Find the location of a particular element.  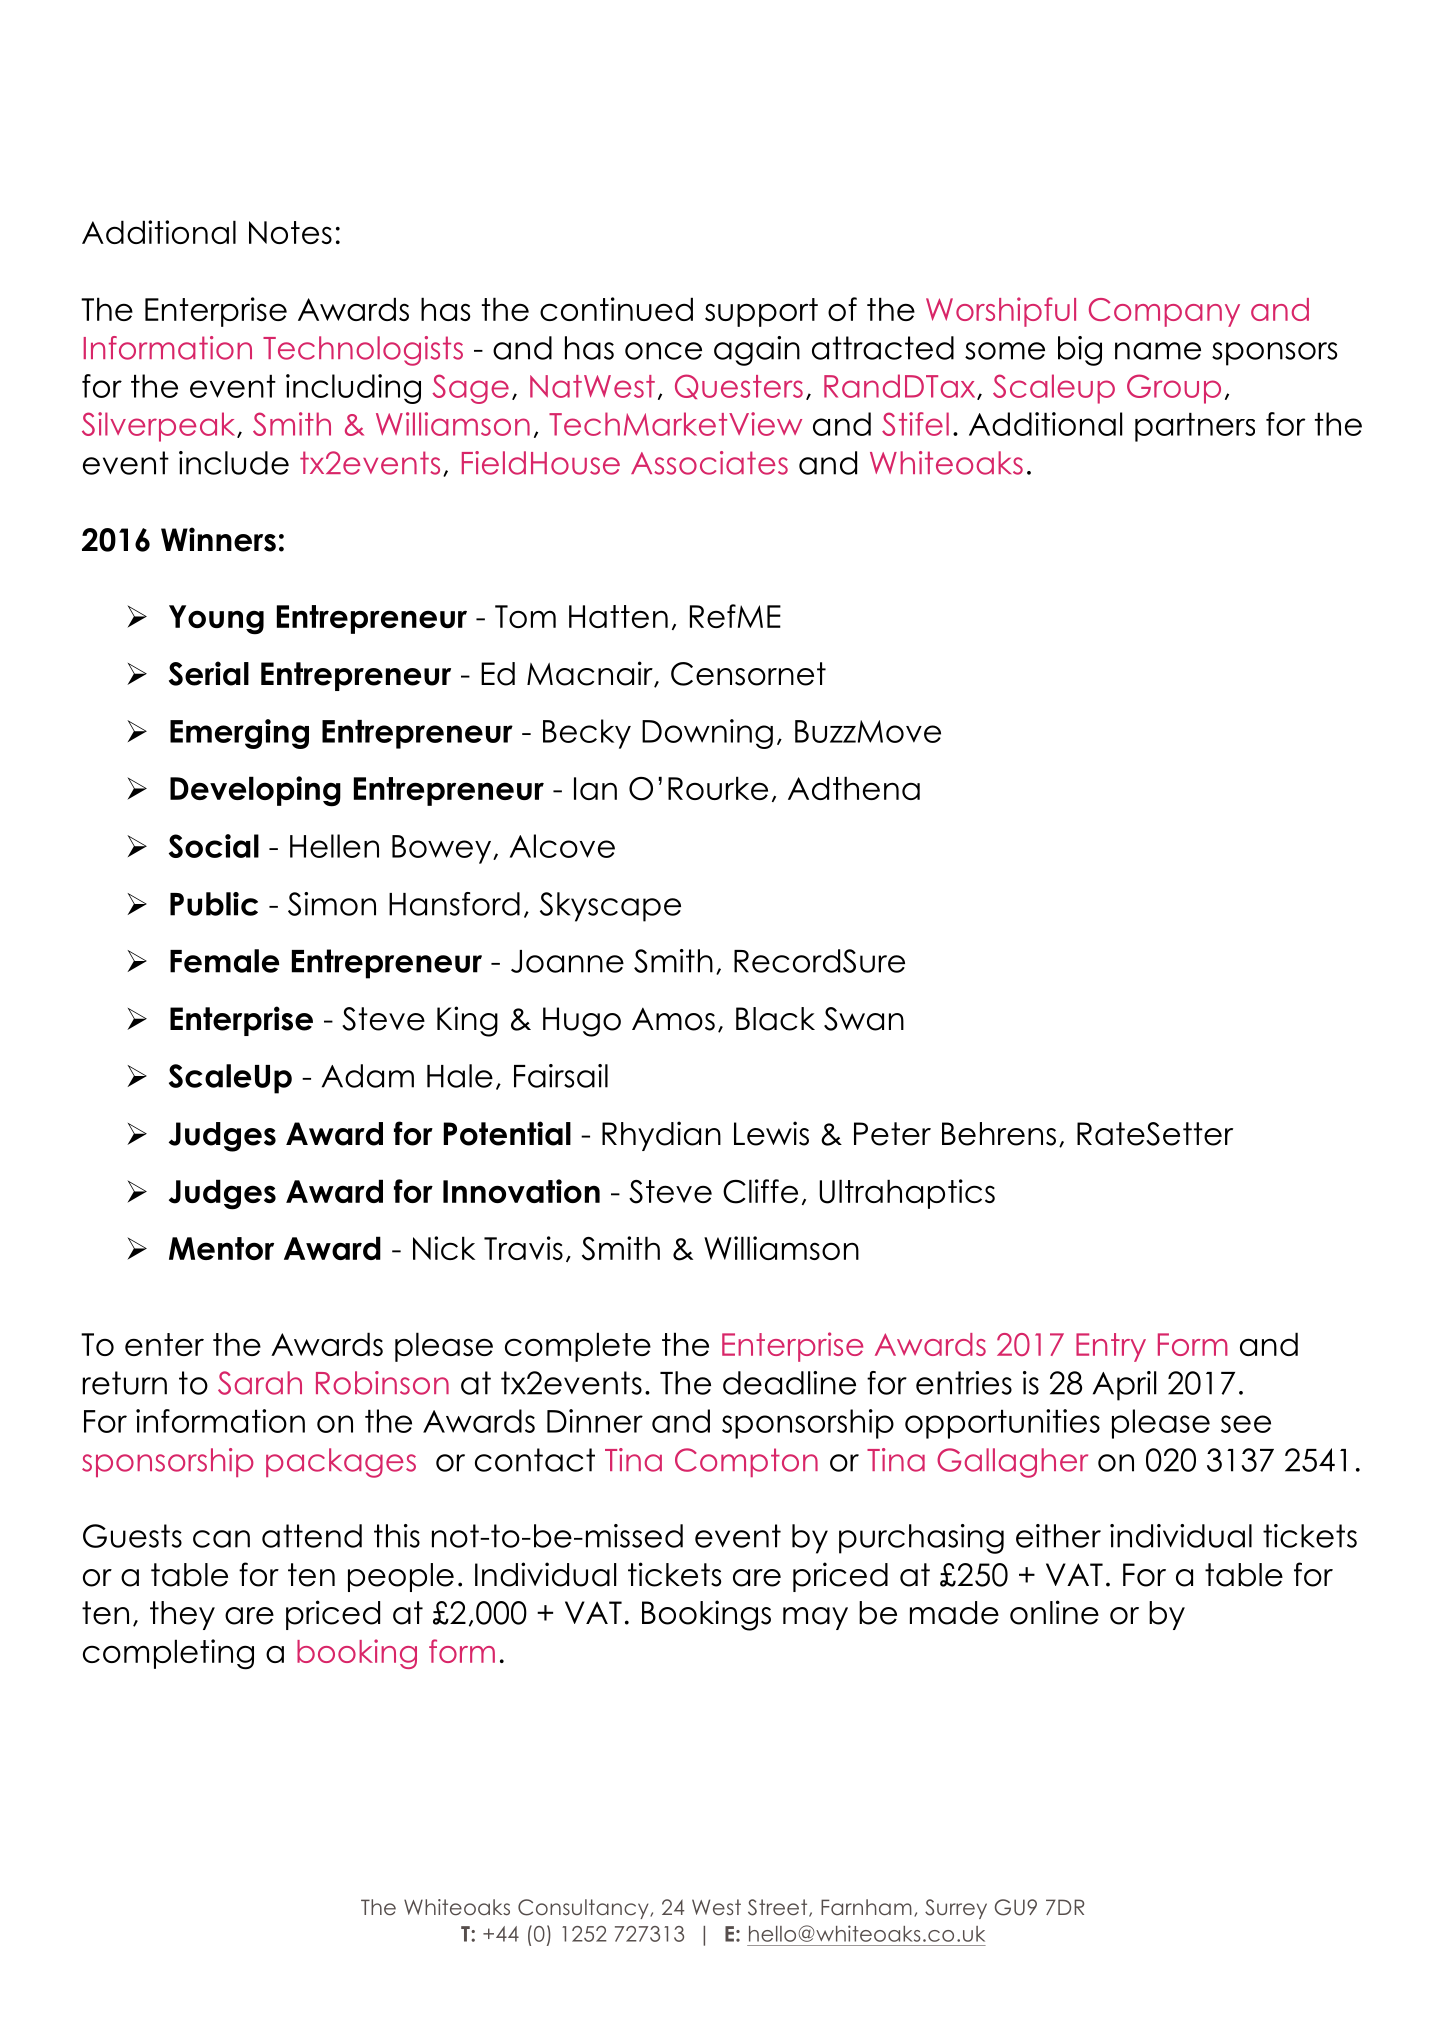

Notes is located at coordinates (290, 232).
